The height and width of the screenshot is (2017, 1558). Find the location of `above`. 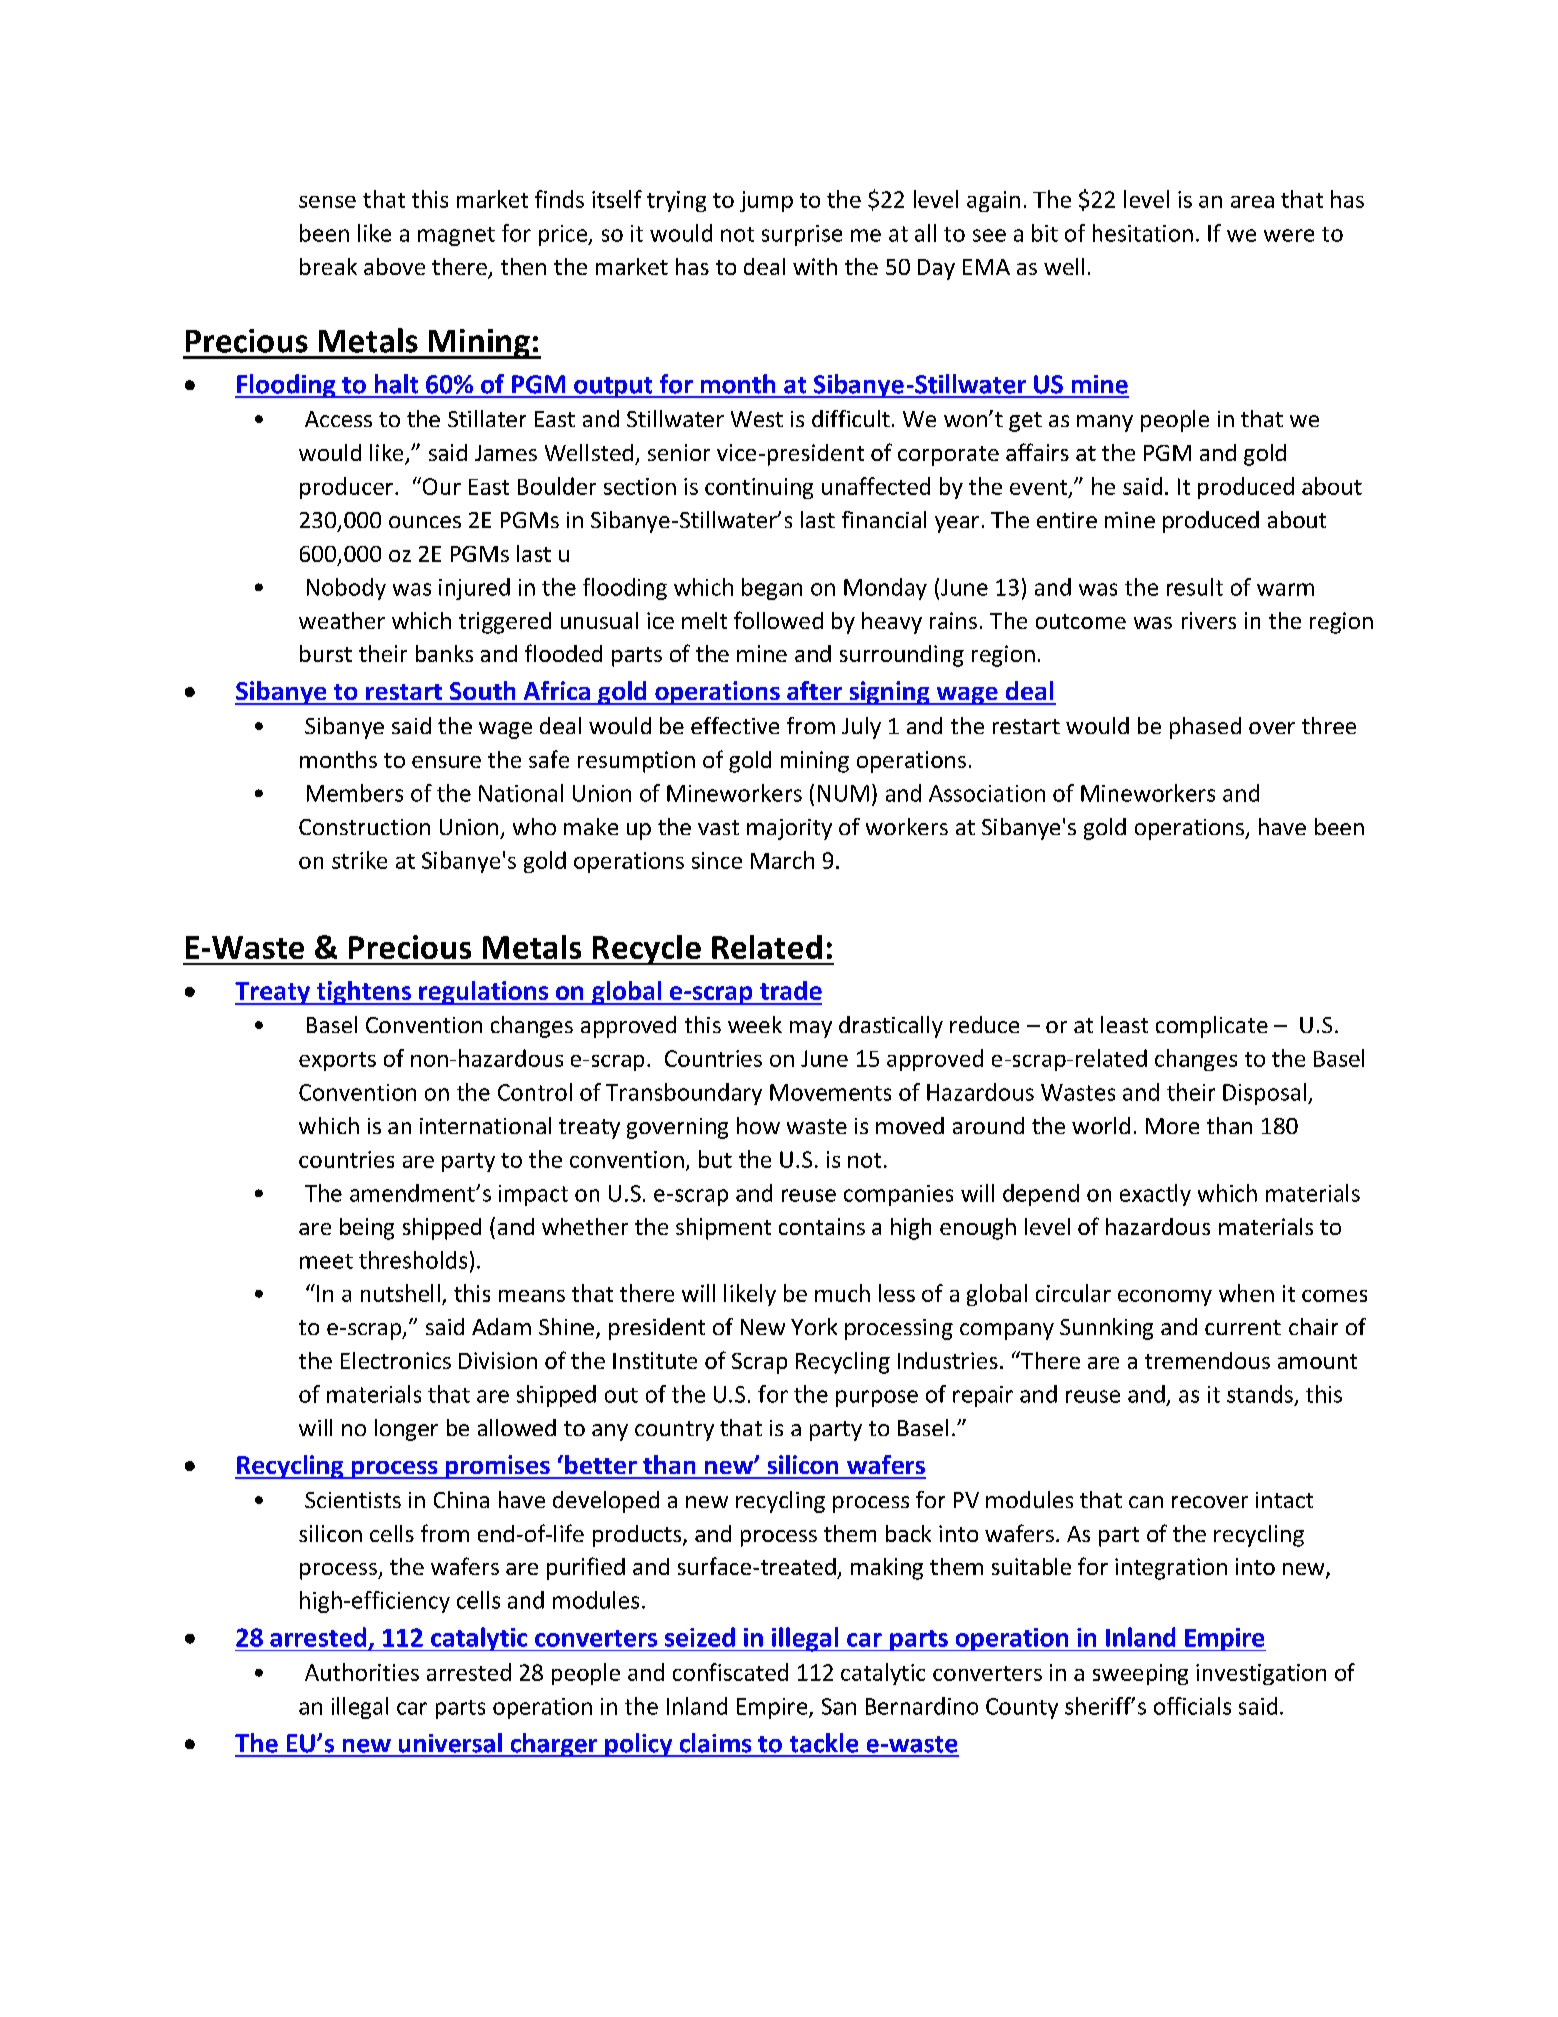

above is located at coordinates (394, 266).
